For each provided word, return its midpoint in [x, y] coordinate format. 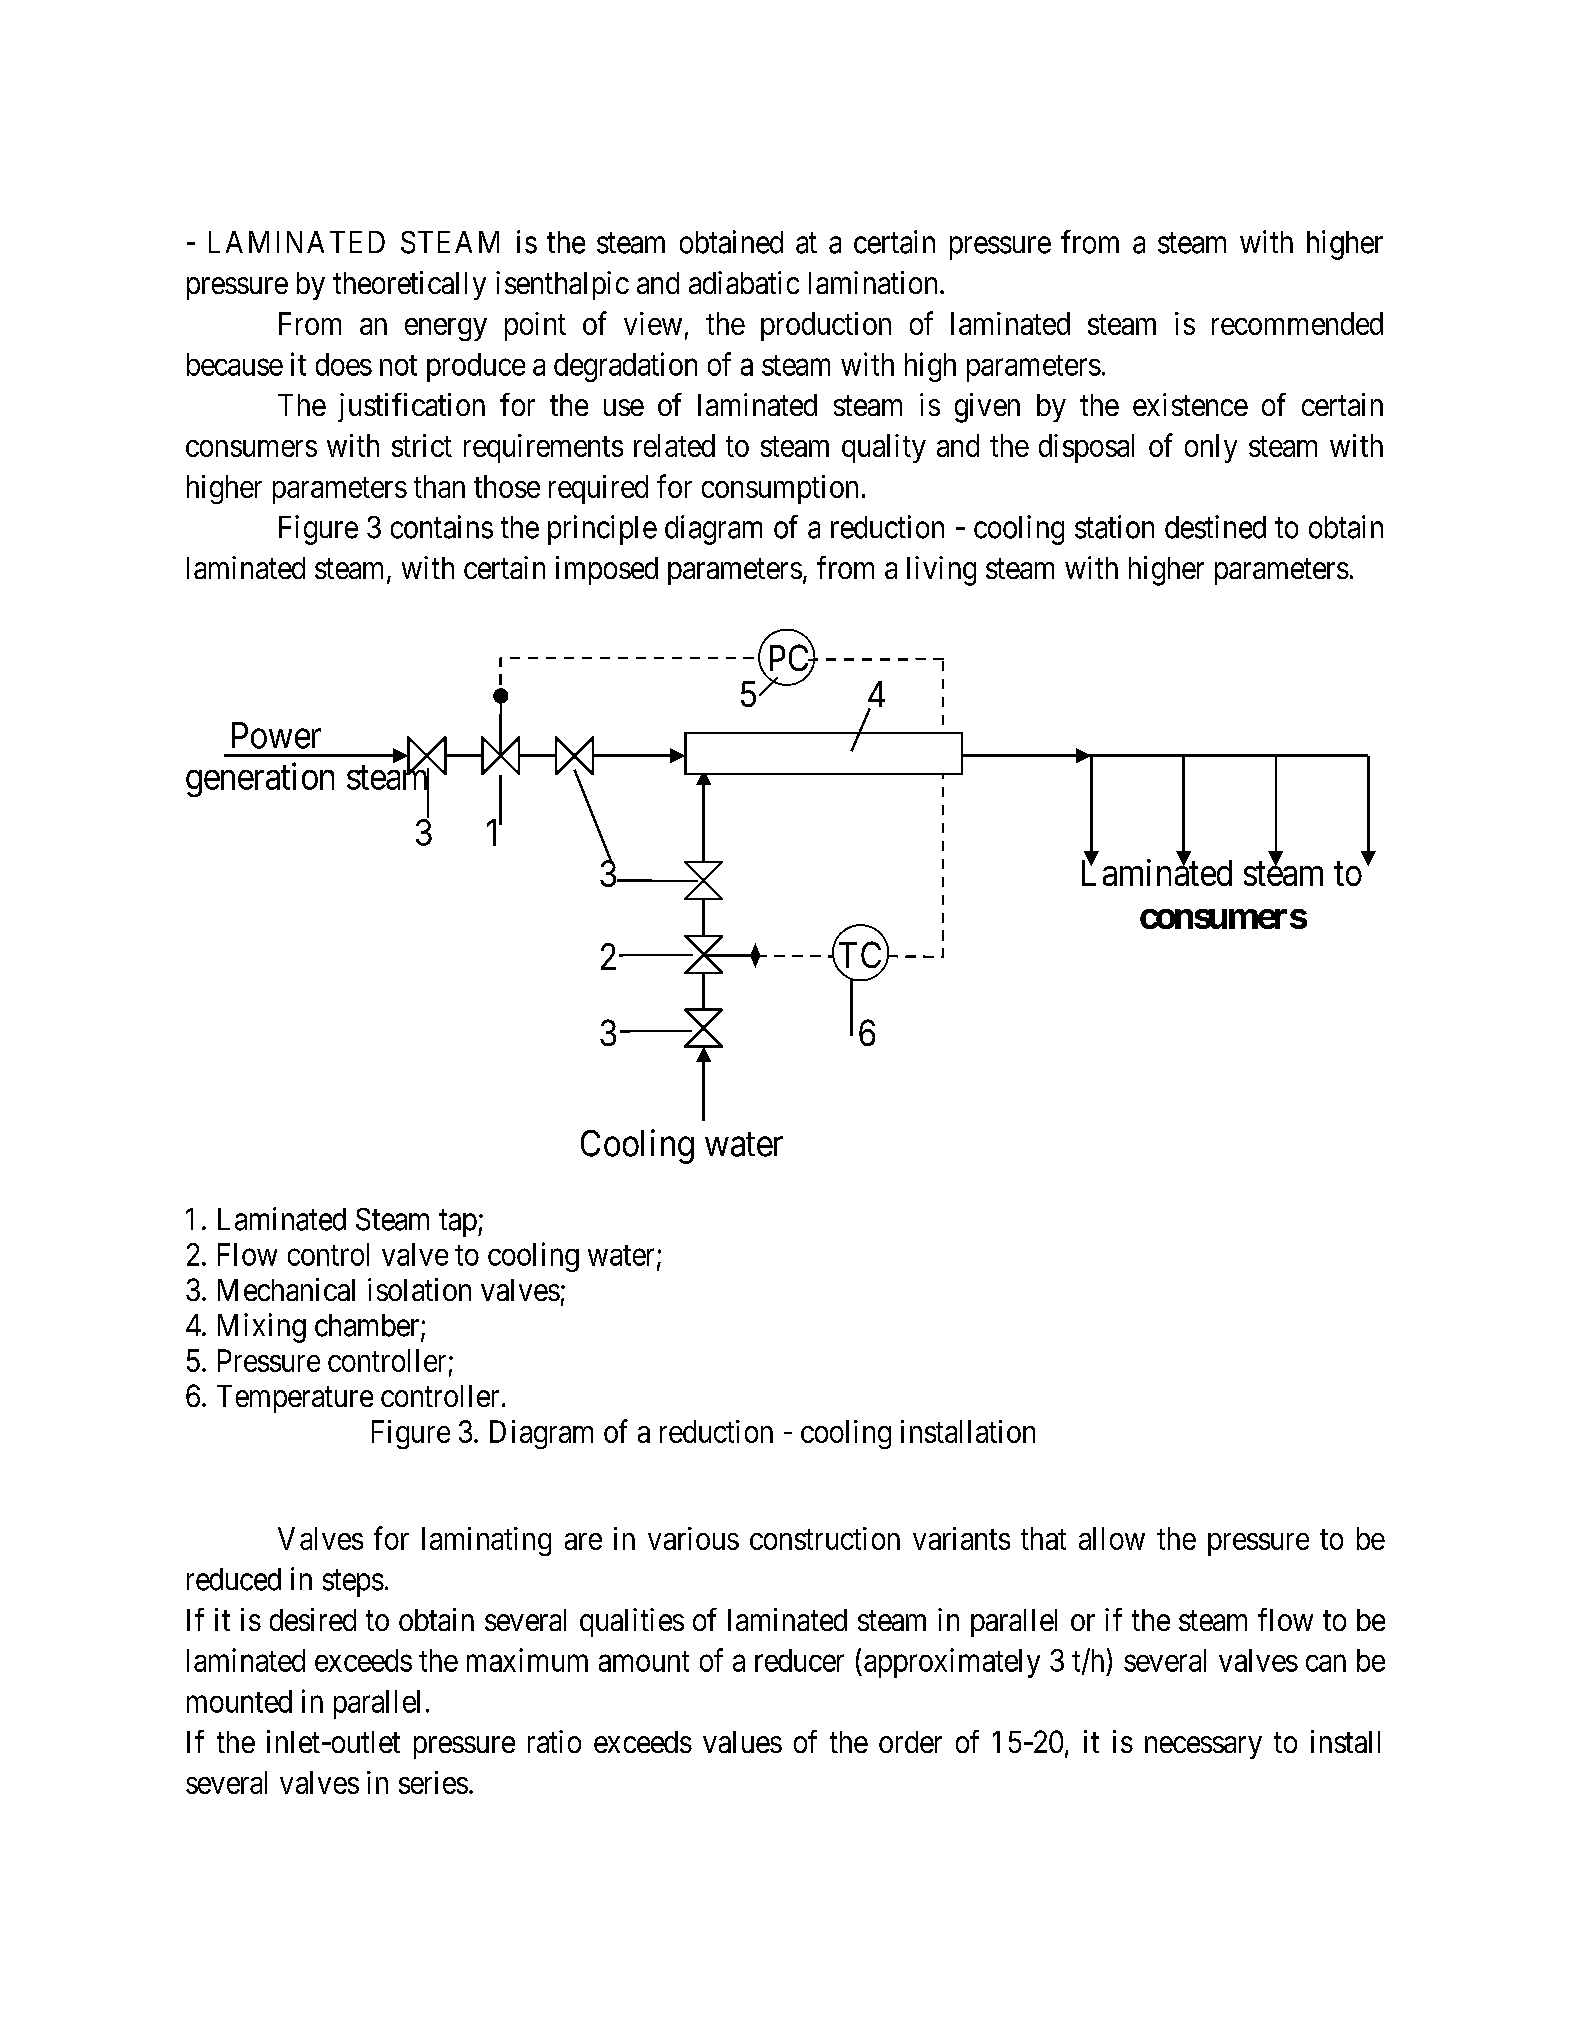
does [344, 364]
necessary [1203, 1747]
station [1114, 527]
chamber [368, 1326]
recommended [1297, 323]
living [941, 571]
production [826, 326]
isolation [419, 1289]
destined [1215, 527]
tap [458, 1223]
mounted [239, 1701]
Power [276, 735]
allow [1112, 1538]
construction [825, 1538]
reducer [799, 1660]
